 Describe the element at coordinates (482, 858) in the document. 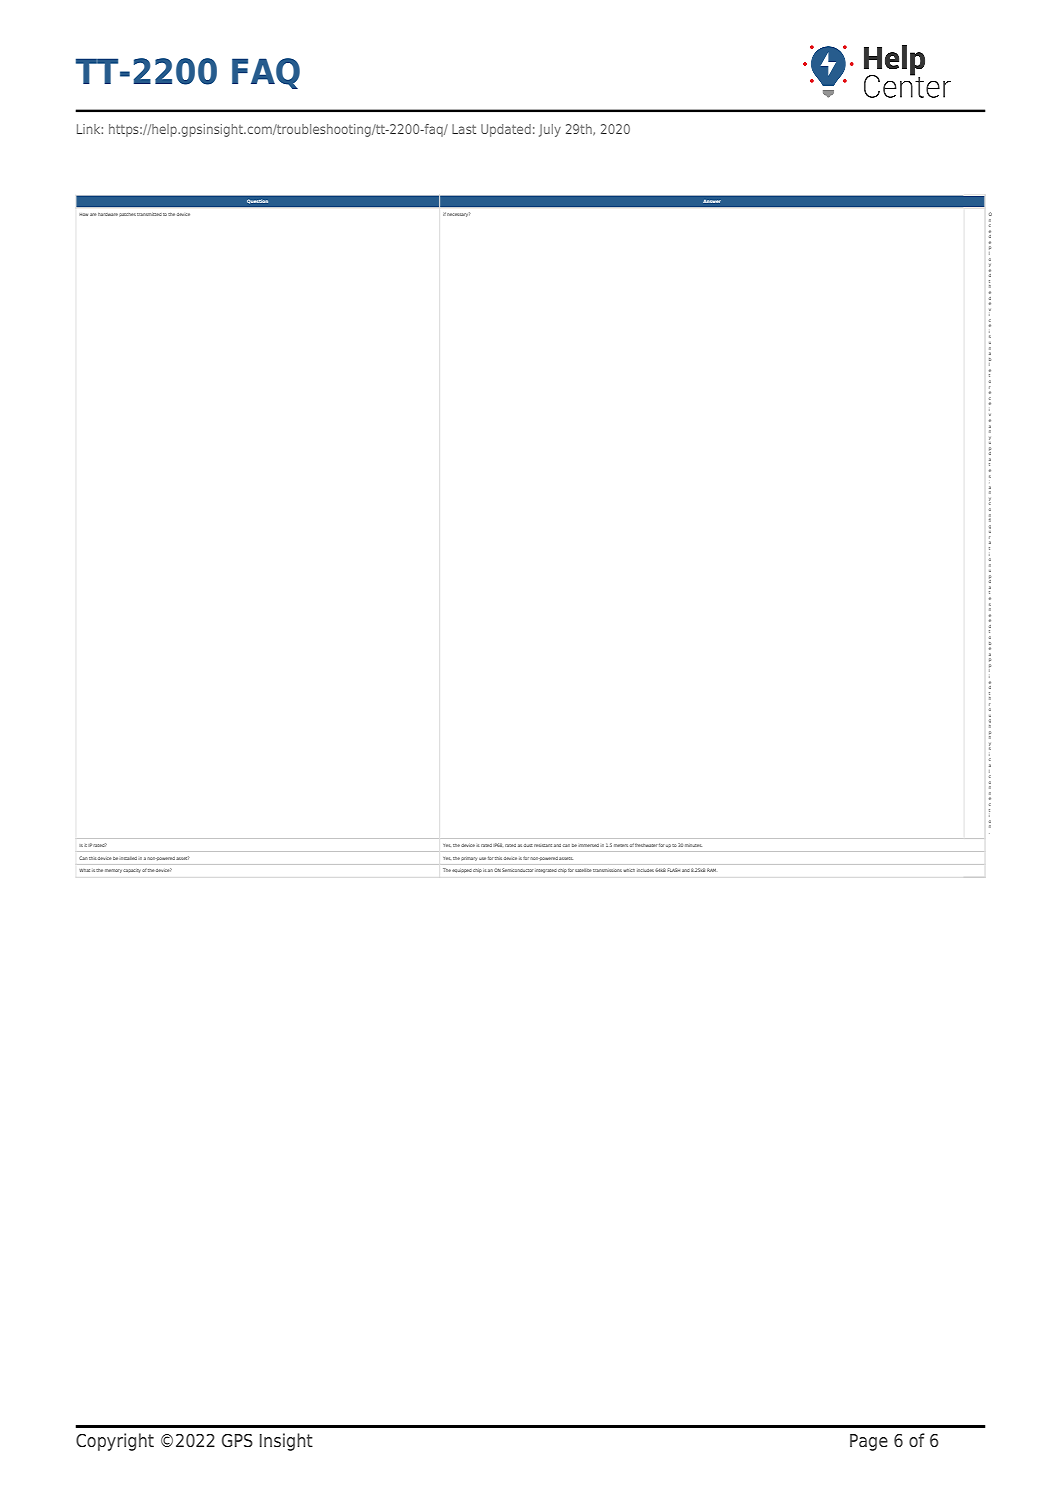

I see `use` at that location.
